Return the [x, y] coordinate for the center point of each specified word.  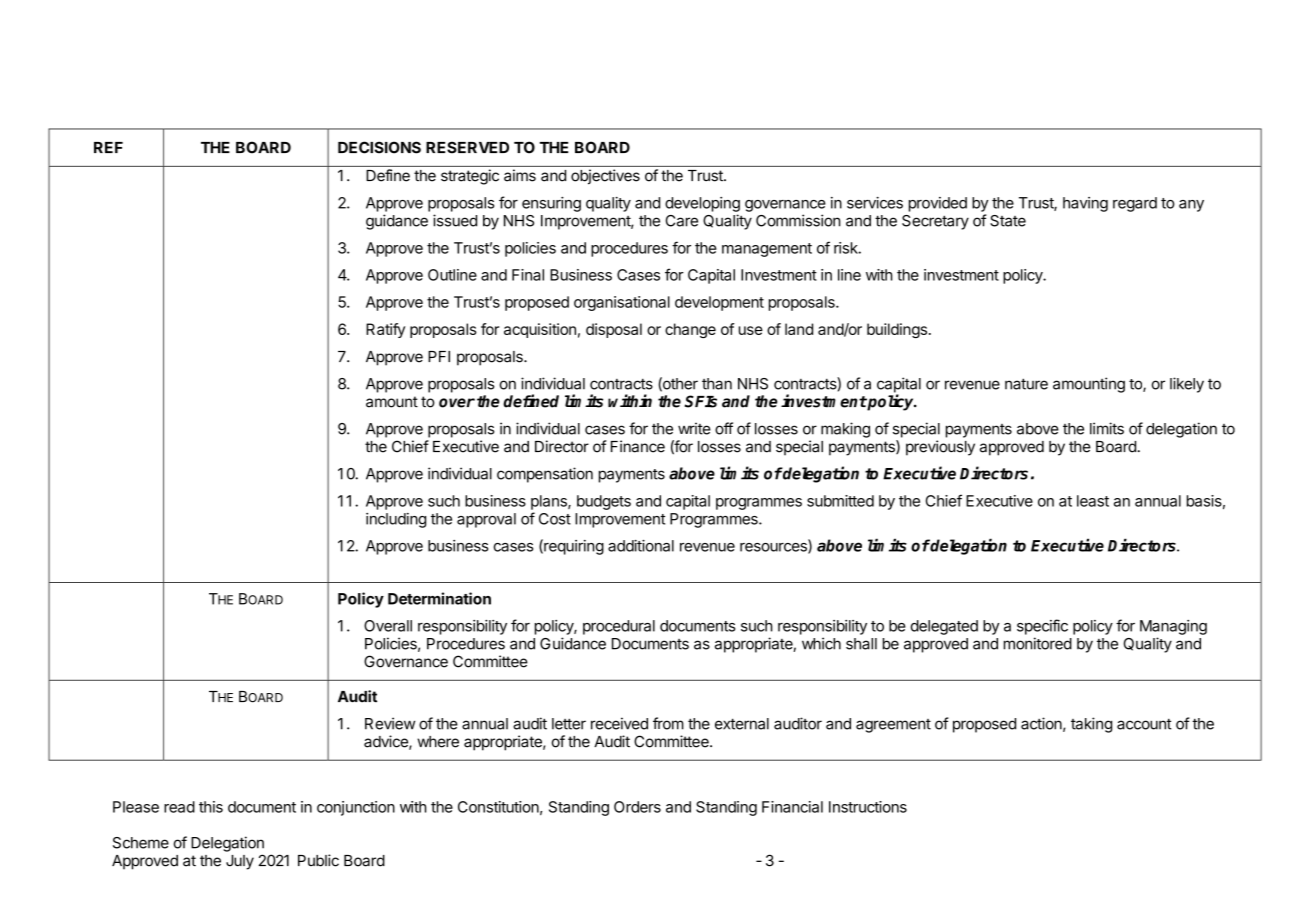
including [396, 520]
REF [108, 147]
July [240, 862]
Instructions [868, 807]
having [1085, 204]
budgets [604, 502]
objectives [605, 177]
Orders [637, 807]
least [1093, 501]
